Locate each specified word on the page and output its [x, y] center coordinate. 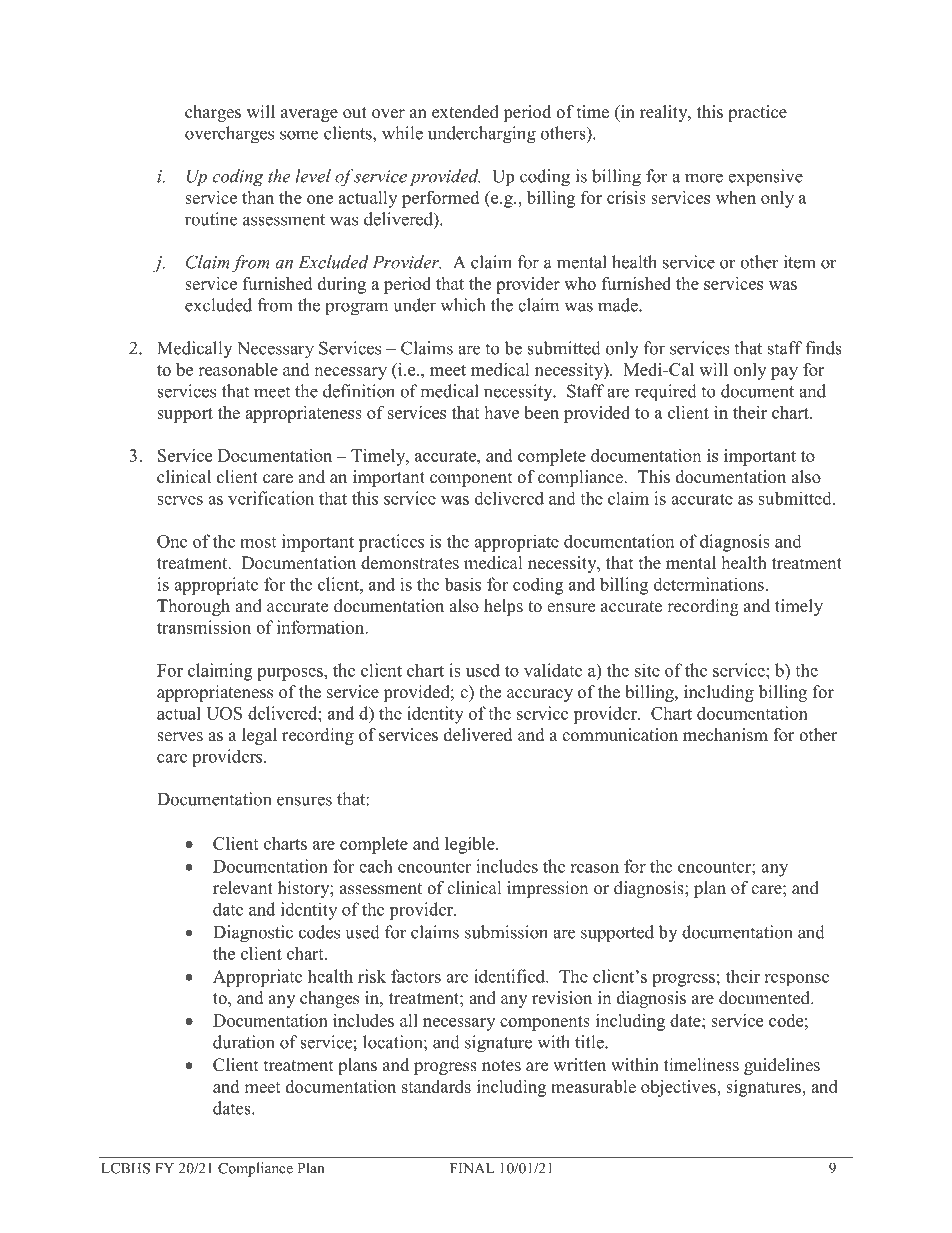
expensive [765, 178]
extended [465, 112]
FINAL [472, 1168]
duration [244, 1042]
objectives [679, 1088]
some [299, 135]
